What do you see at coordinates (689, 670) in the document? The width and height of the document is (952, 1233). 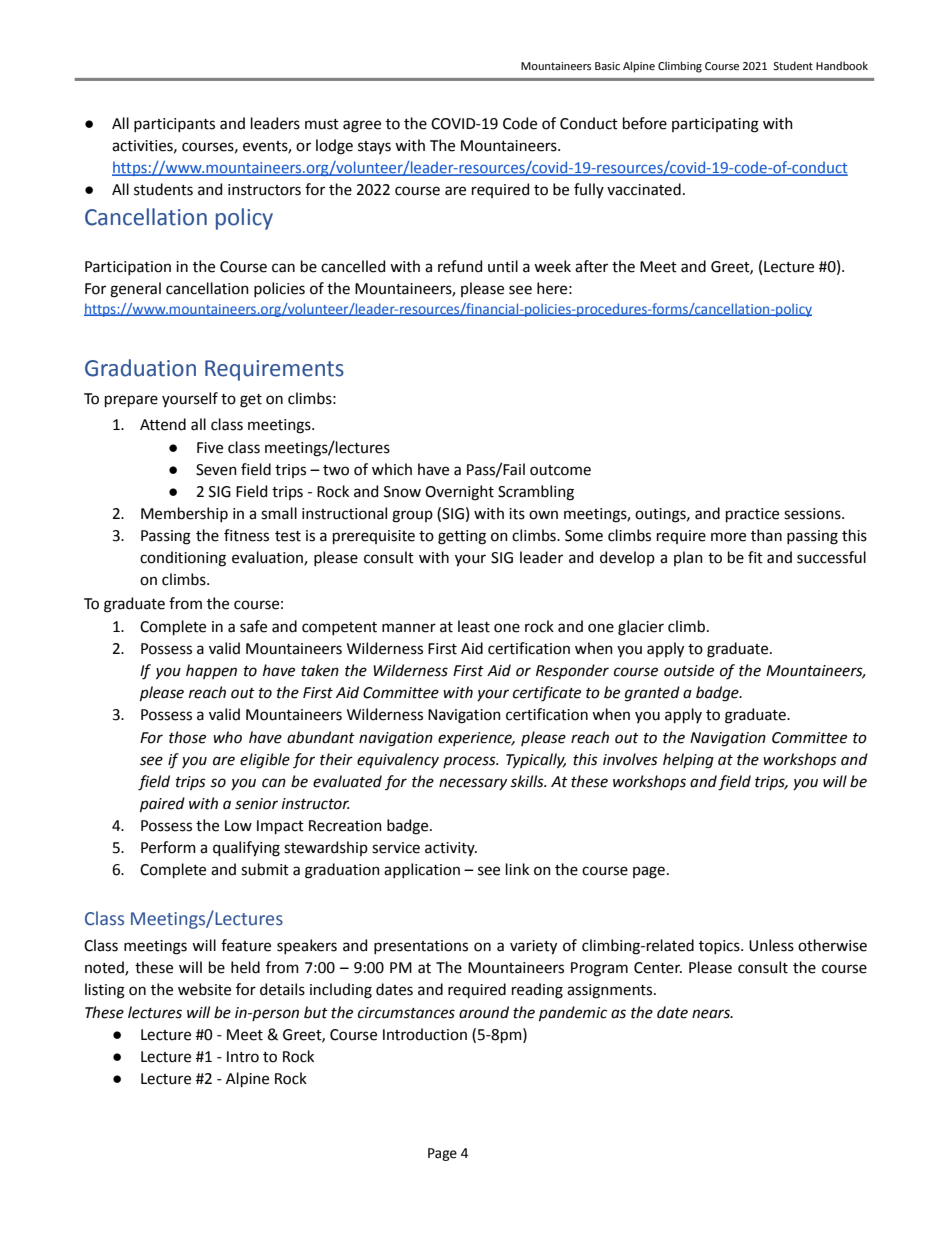 I see `outside` at bounding box center [689, 670].
